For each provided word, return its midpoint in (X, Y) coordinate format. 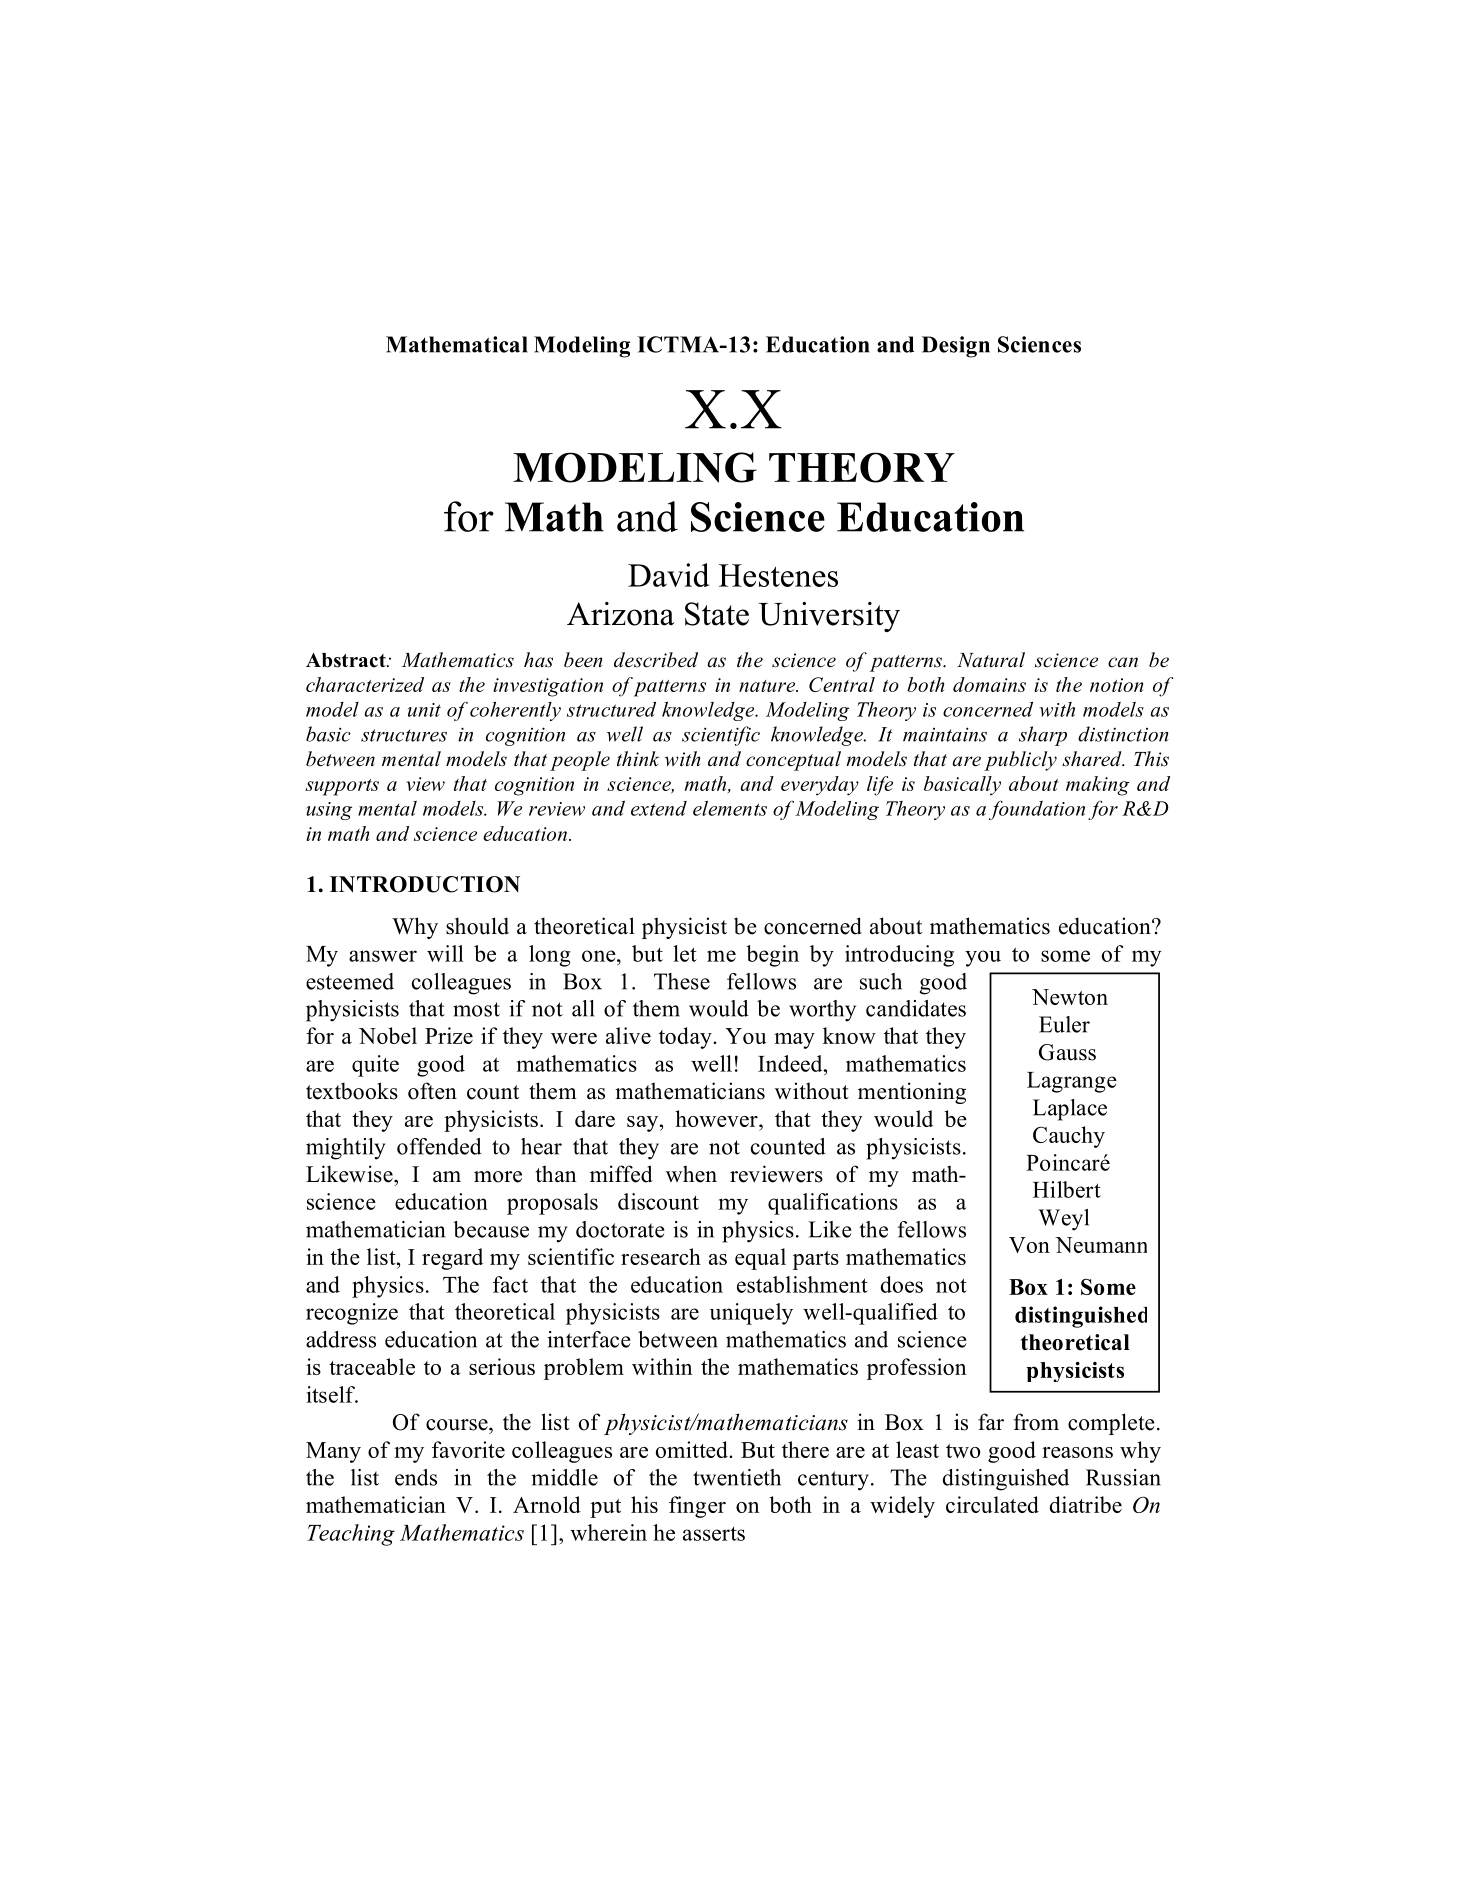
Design (956, 347)
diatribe (1086, 1504)
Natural (991, 660)
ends (416, 1477)
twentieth (737, 1477)
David (668, 575)
